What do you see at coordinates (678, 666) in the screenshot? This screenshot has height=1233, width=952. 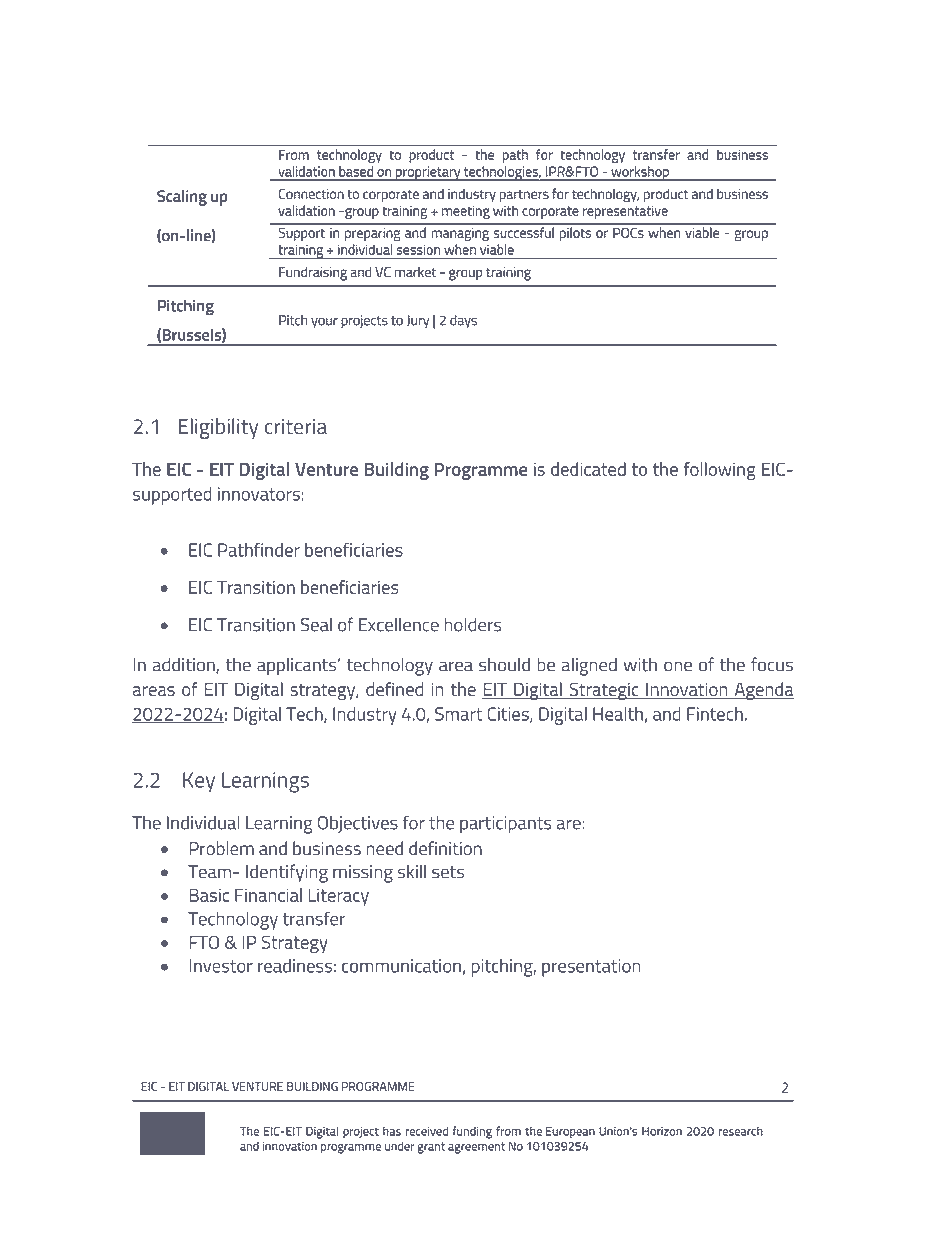 I see `one` at bounding box center [678, 666].
